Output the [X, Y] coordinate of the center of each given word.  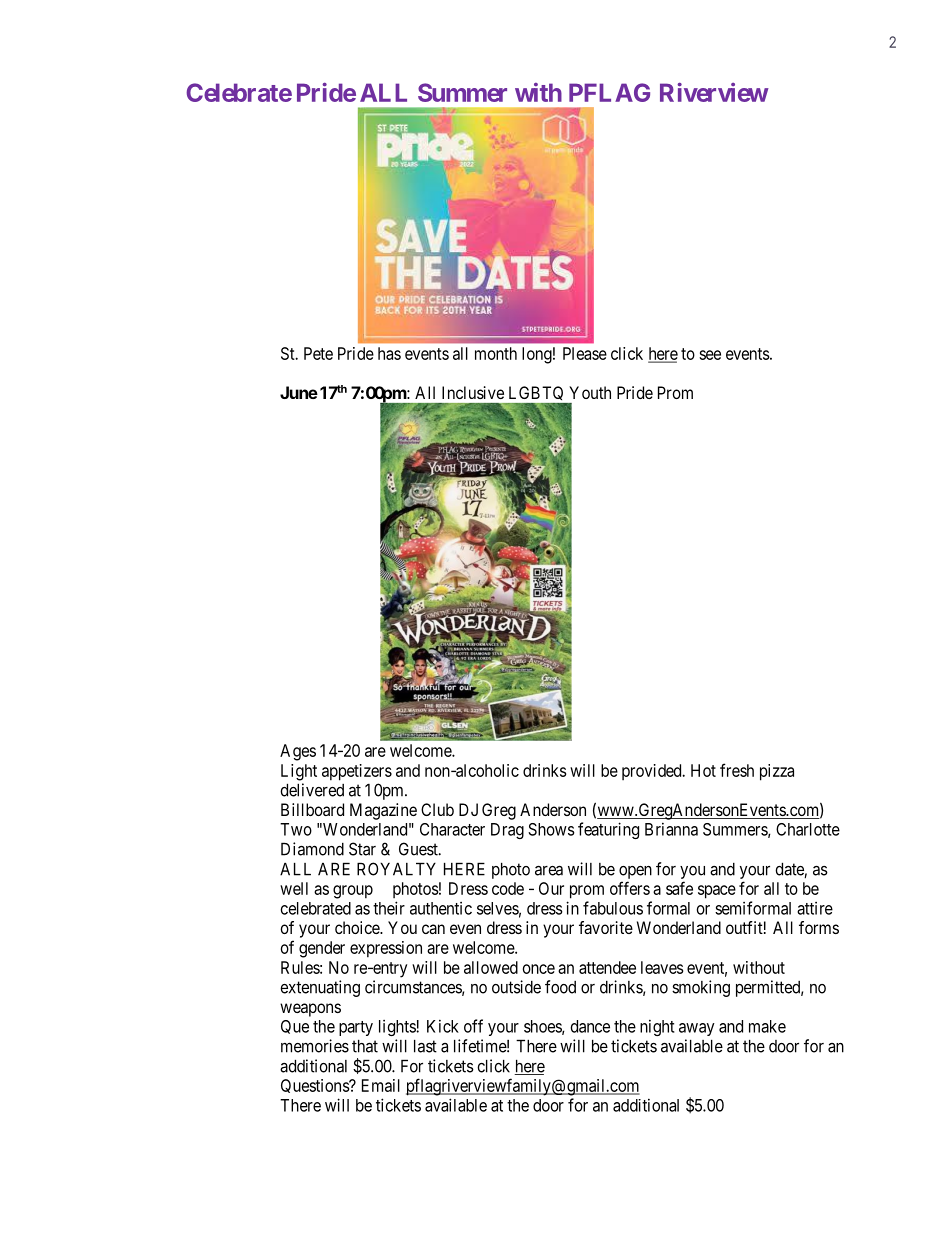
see [710, 355]
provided [653, 772]
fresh [737, 770]
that [365, 1046]
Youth [590, 392]
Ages [298, 752]
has [389, 353]
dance [590, 1026]
